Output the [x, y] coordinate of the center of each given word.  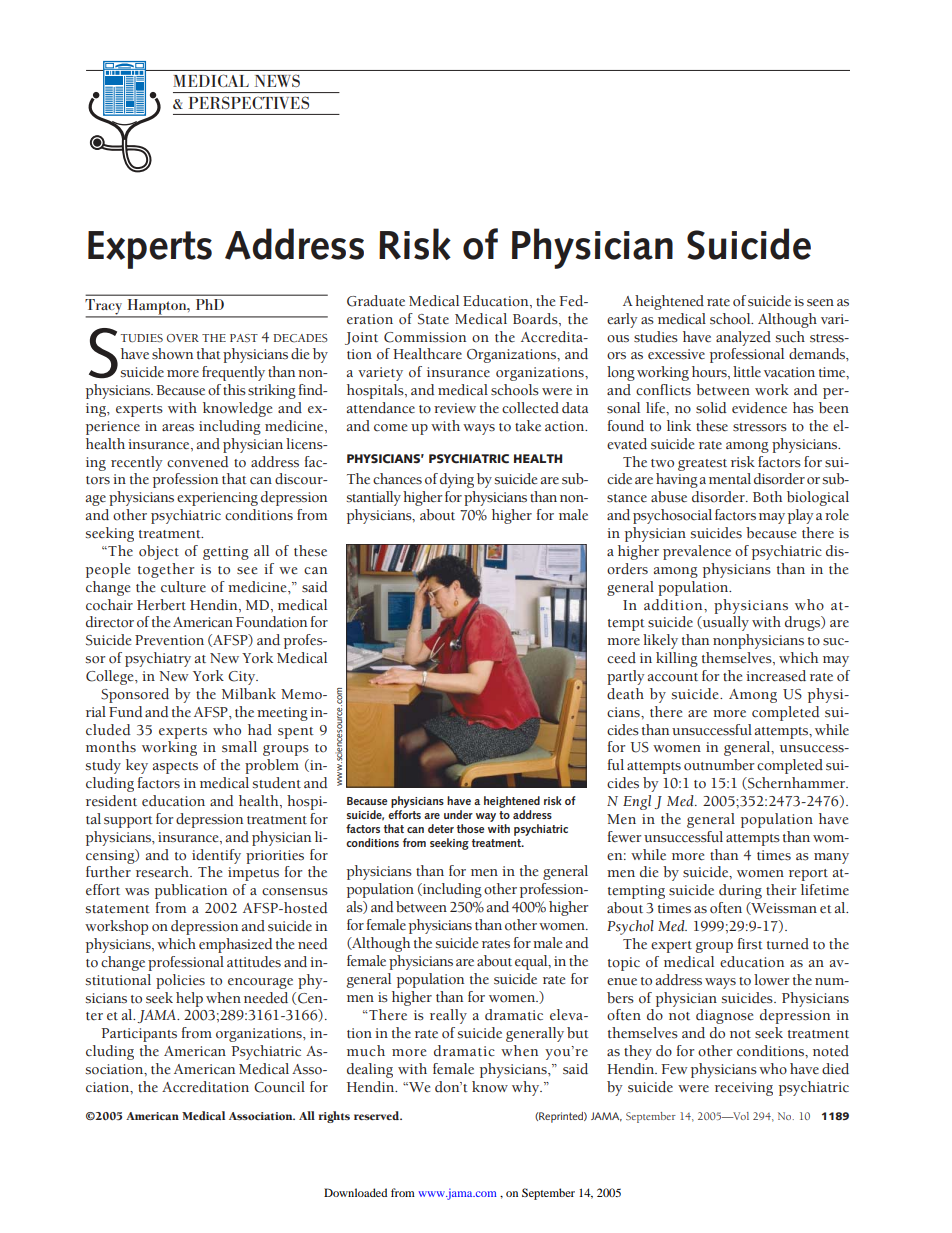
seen [820, 303]
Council [279, 1087]
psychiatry [158, 659]
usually [725, 623]
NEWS [277, 80]
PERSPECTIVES [249, 103]
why [527, 1088]
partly [626, 677]
